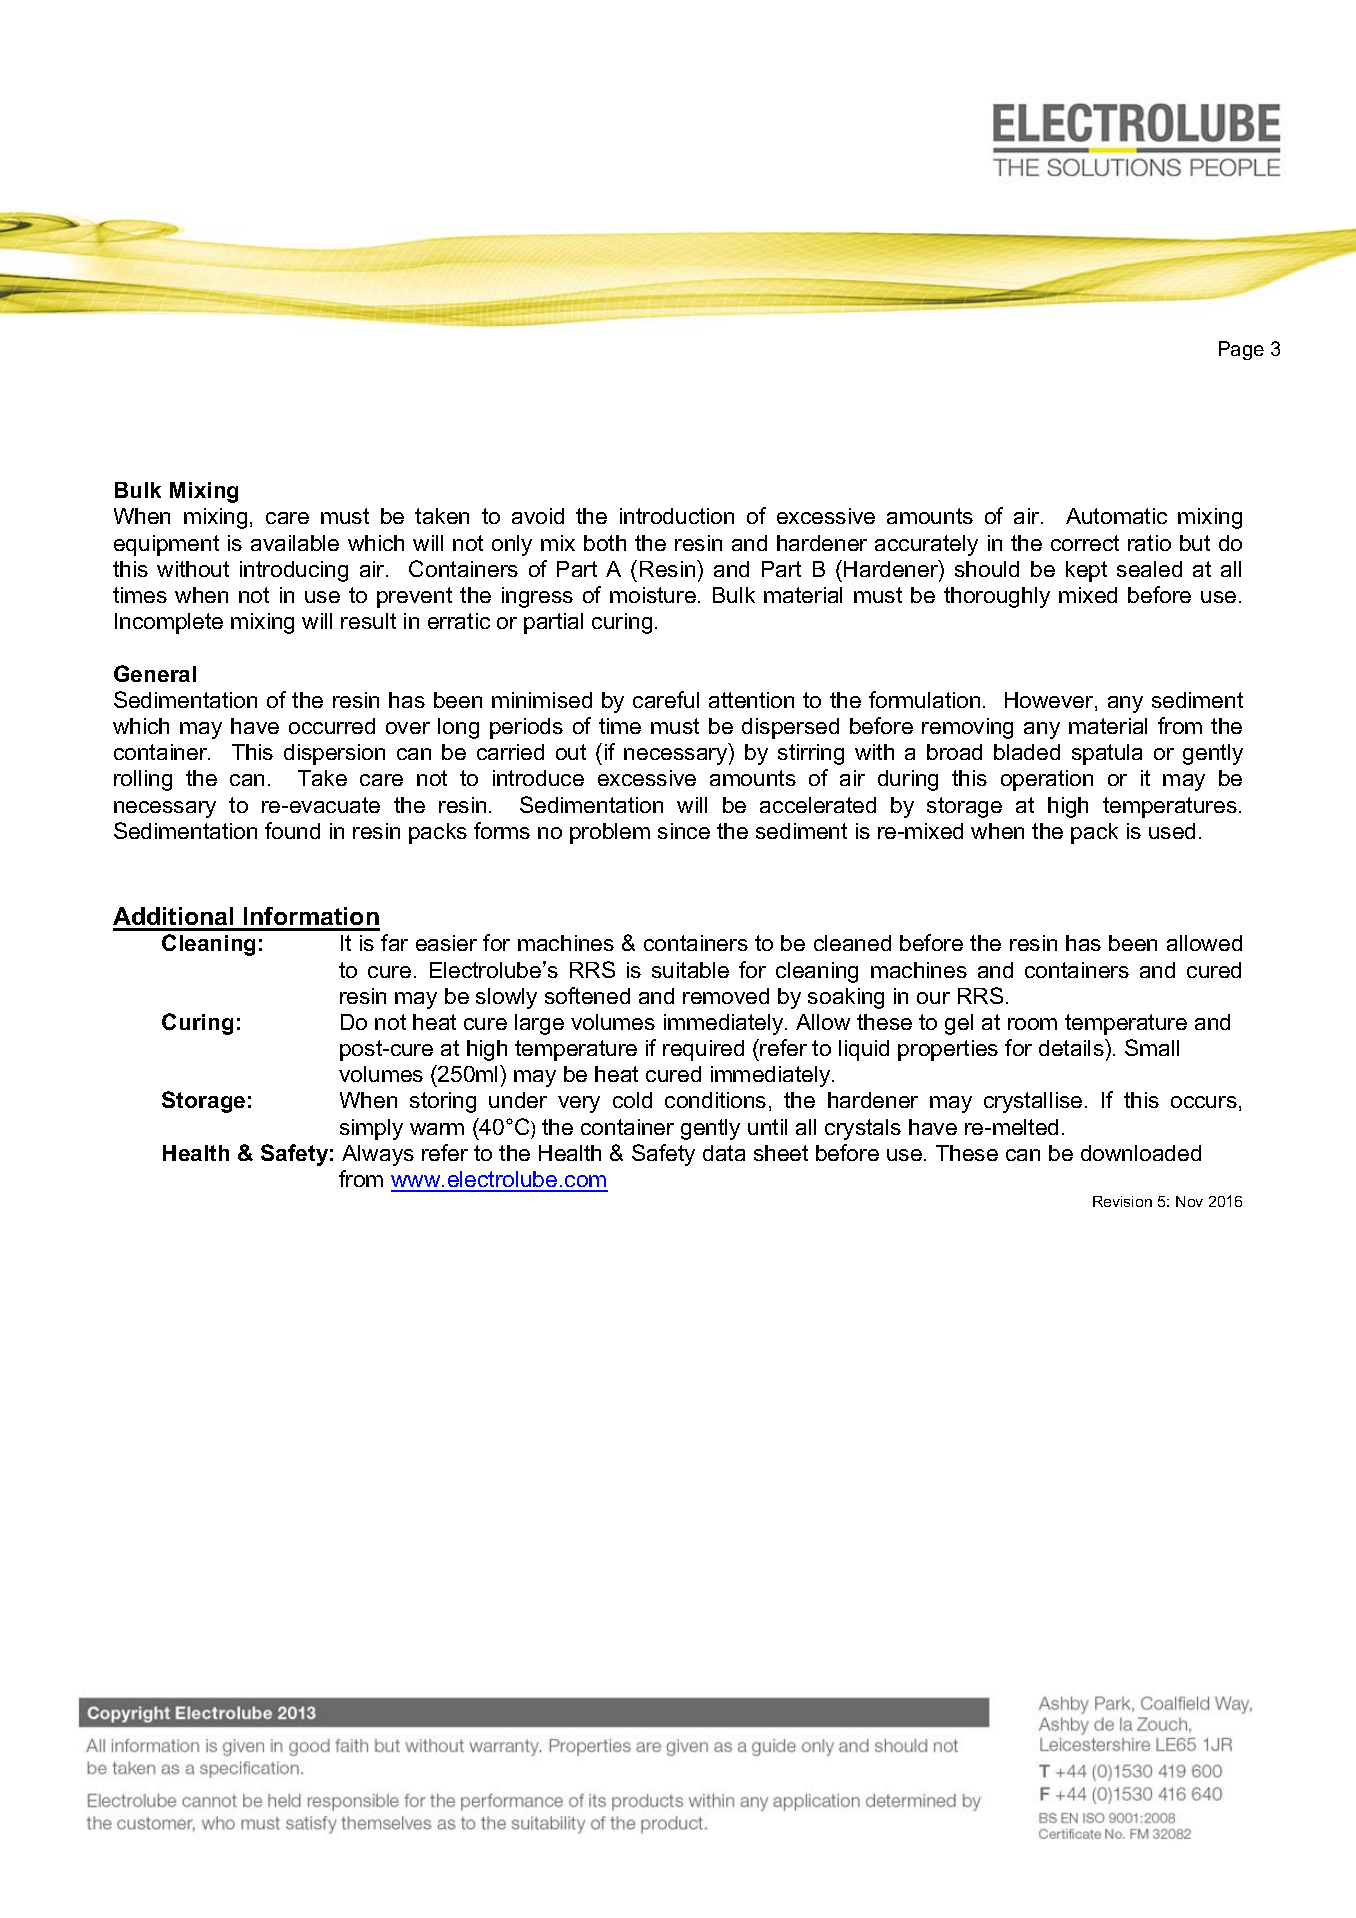 This screenshot has height=1918, width=1356. Describe the element at coordinates (690, 970) in the screenshot. I see `suitable` at that location.
